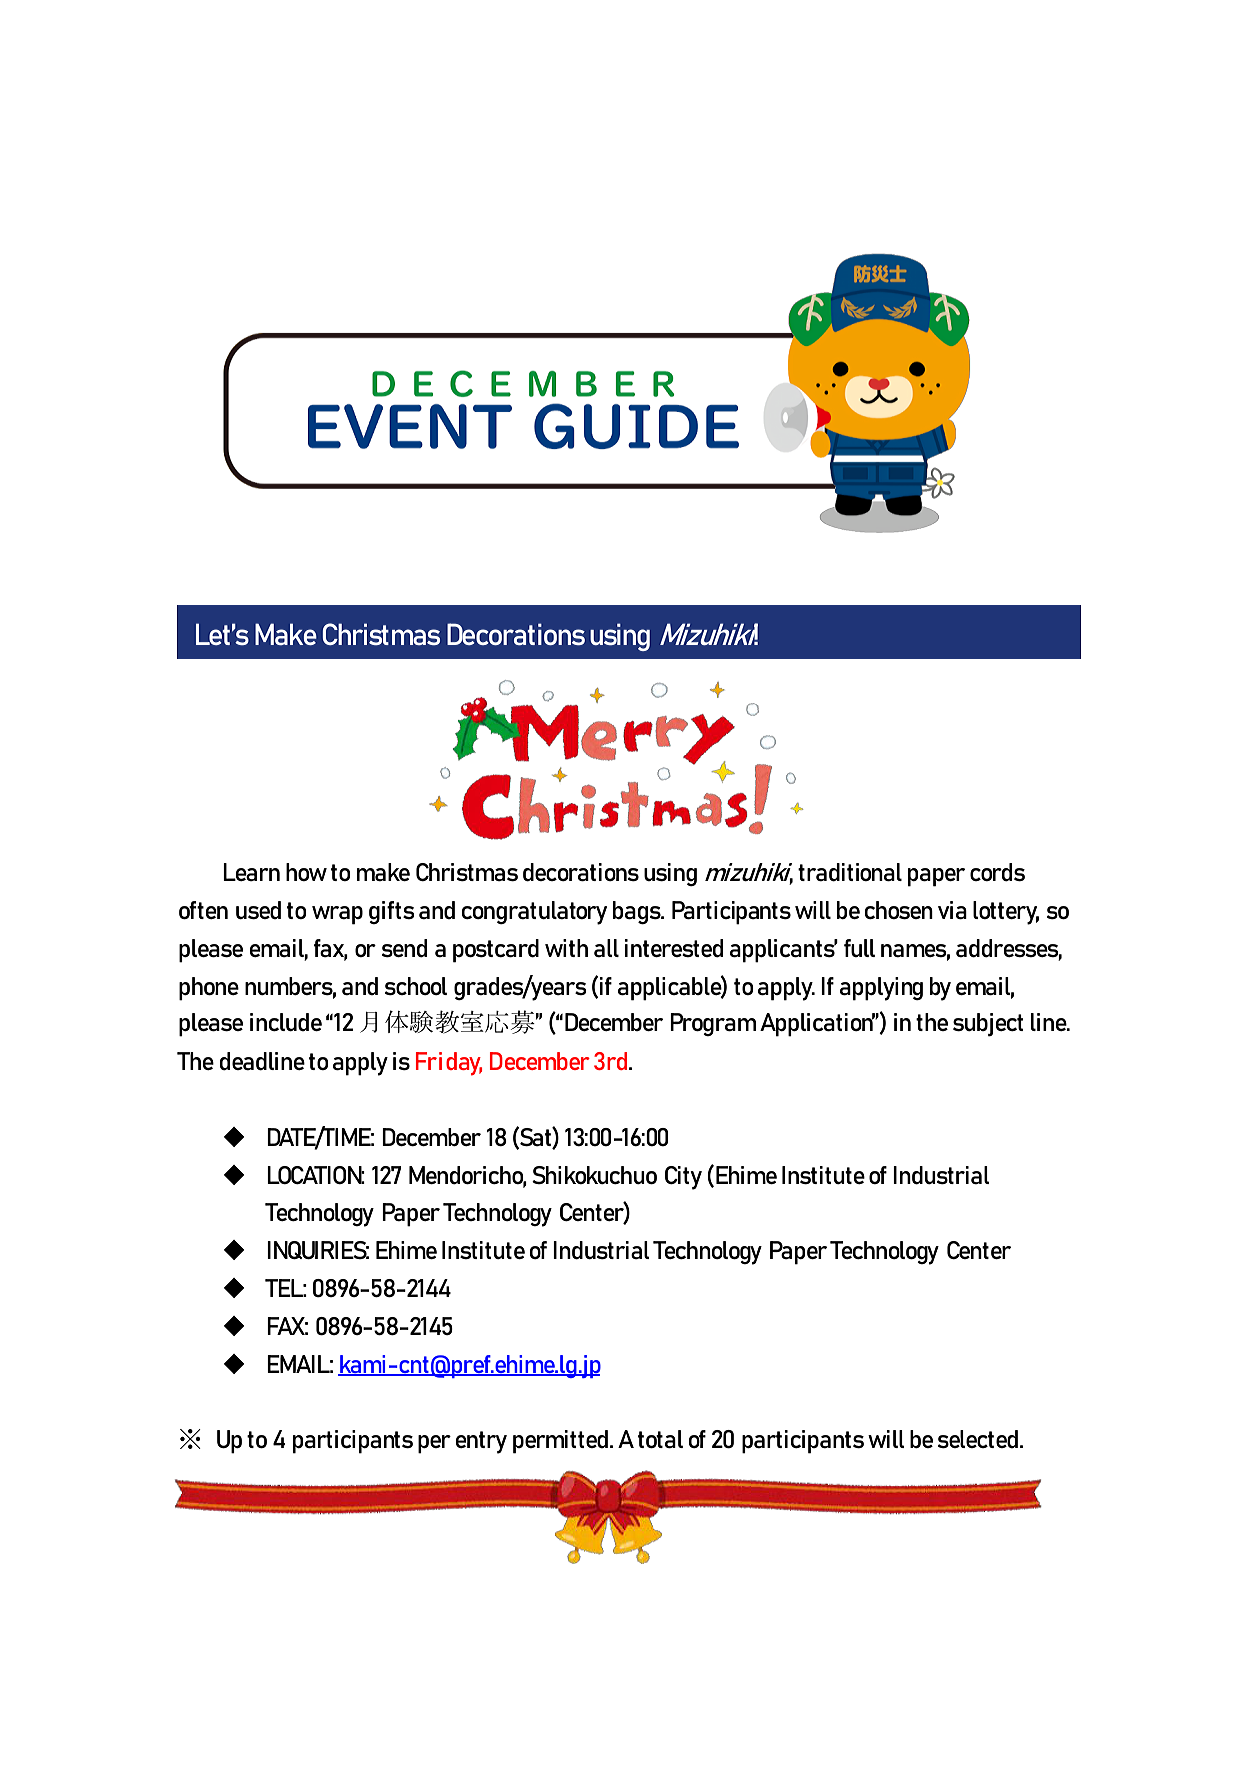 This screenshot has width=1248, height=1766. What do you see at coordinates (449, 1064) in the screenshot?
I see `Friday` at bounding box center [449, 1064].
